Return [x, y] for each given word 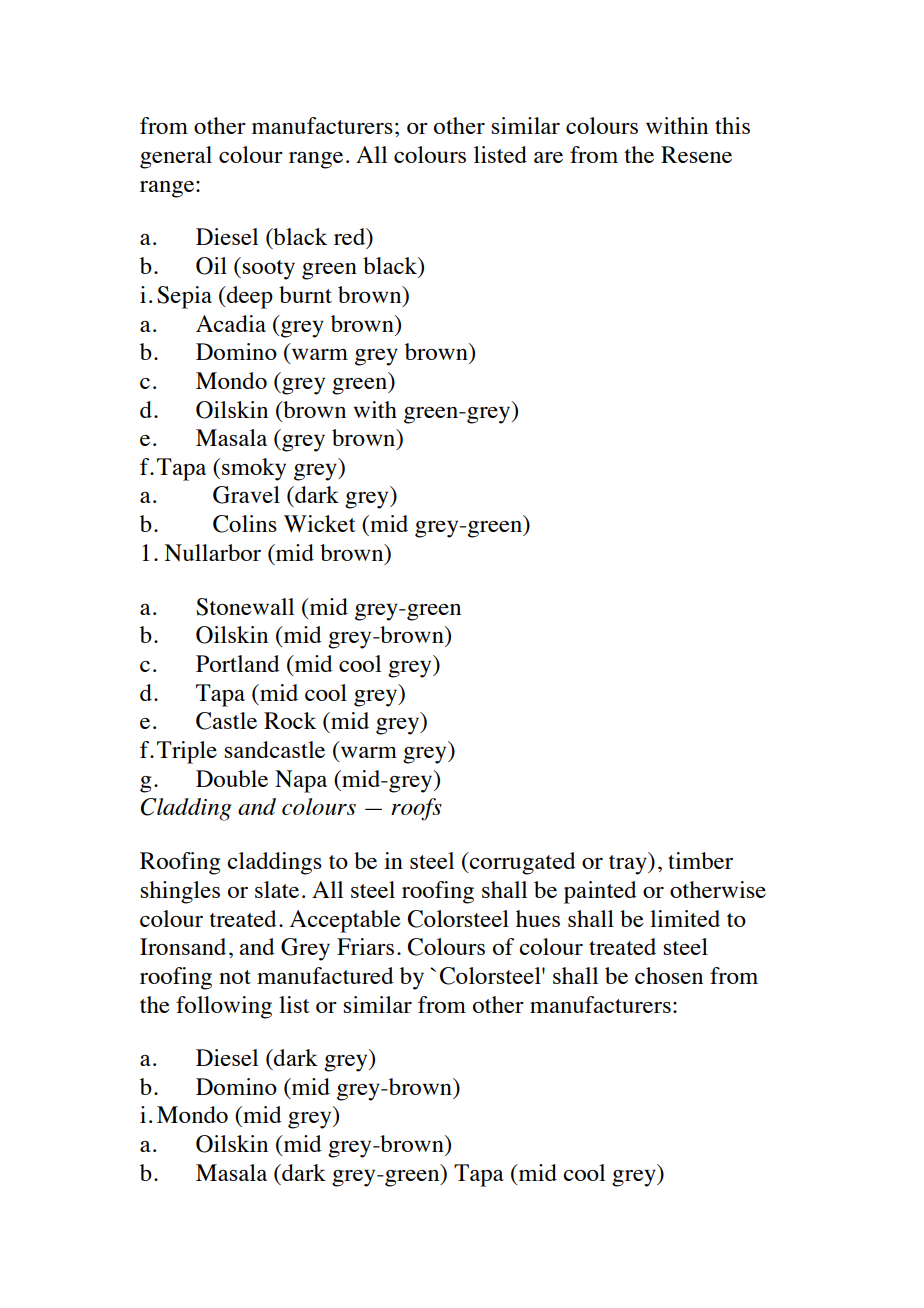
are [548, 157]
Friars [365, 946]
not [235, 977]
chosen [669, 975]
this [732, 125]
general [176, 157]
